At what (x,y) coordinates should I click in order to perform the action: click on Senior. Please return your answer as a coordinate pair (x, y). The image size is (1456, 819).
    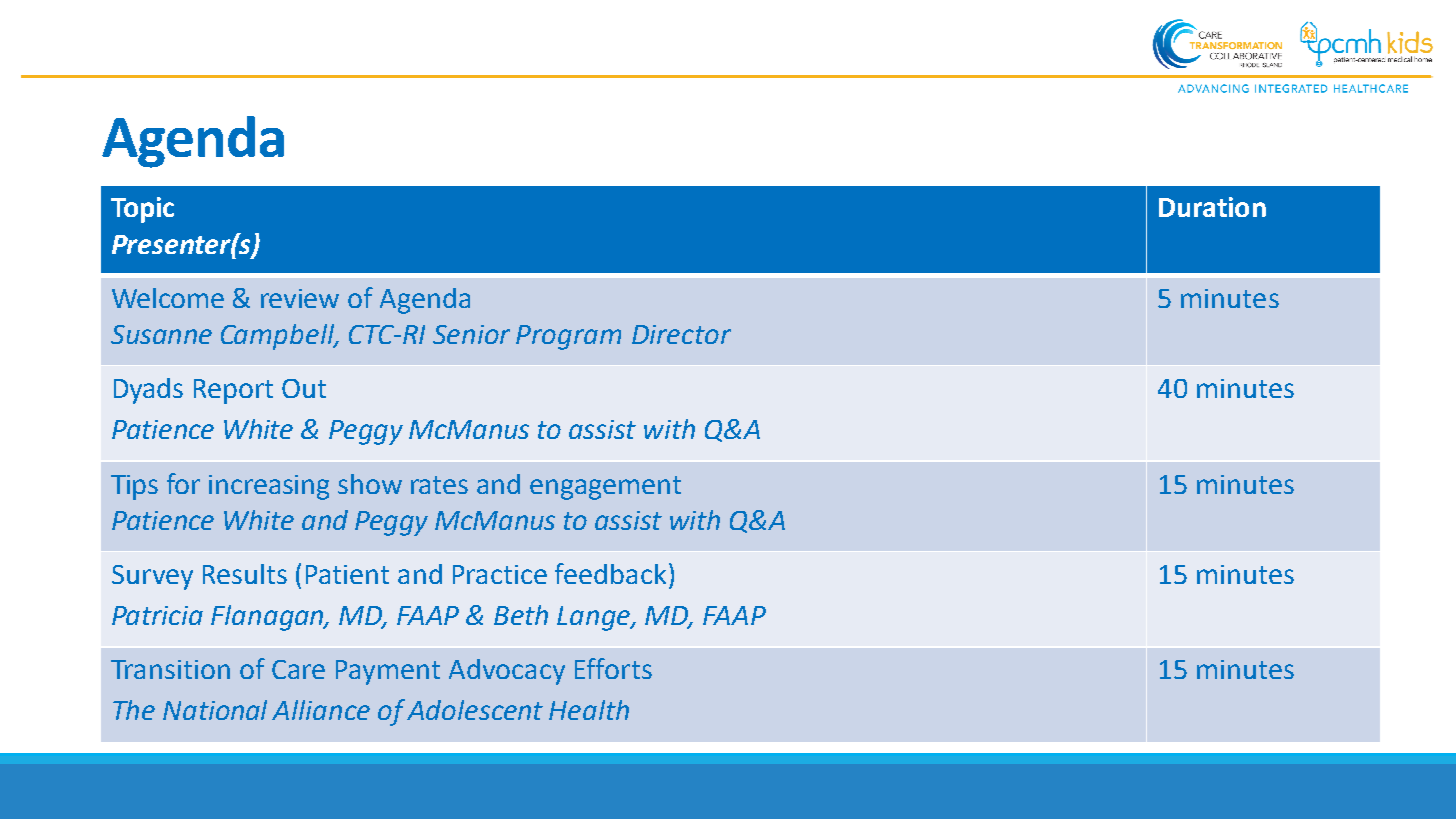
    Looking at the image, I should click on (471, 334).
